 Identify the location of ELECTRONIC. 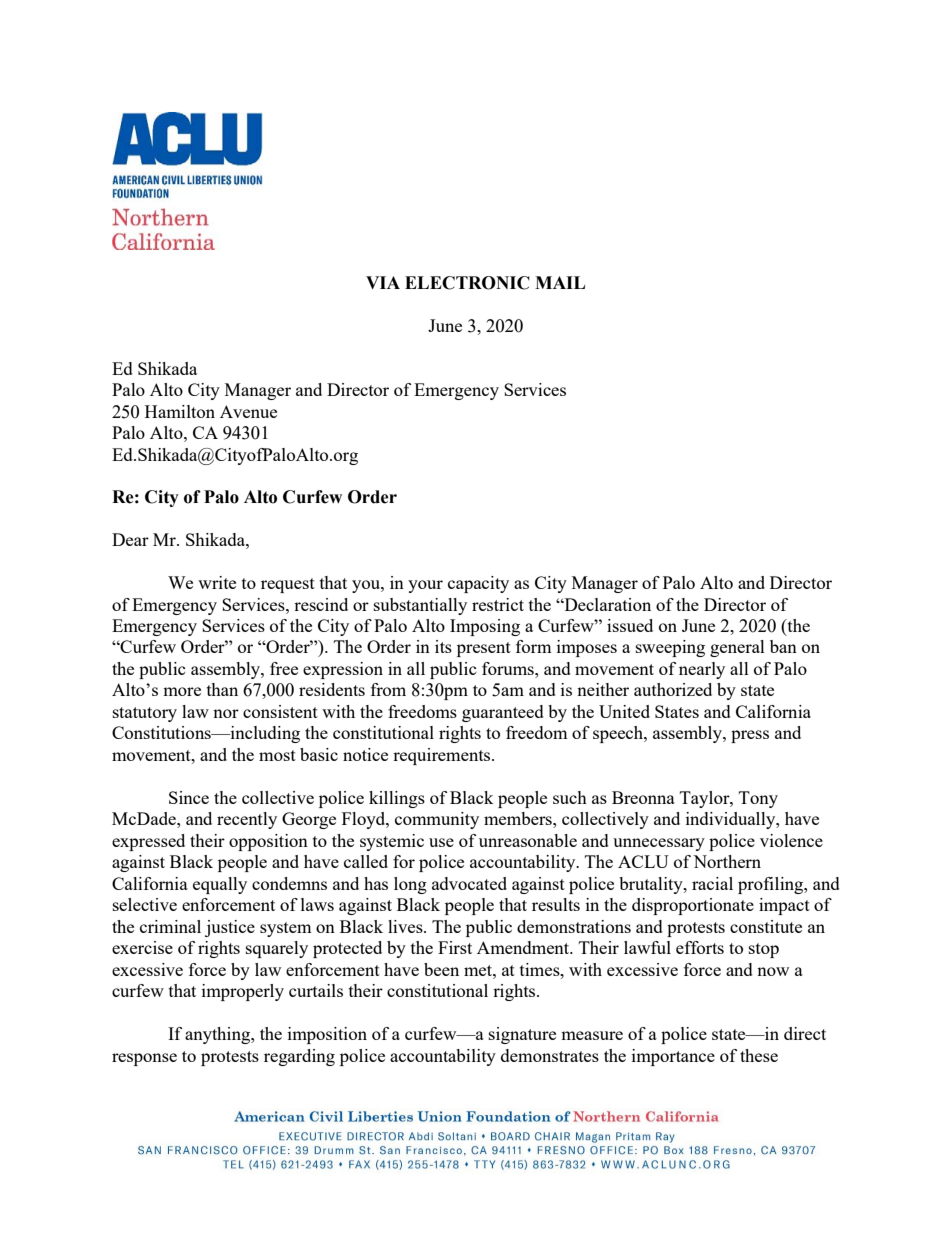
(467, 283).
